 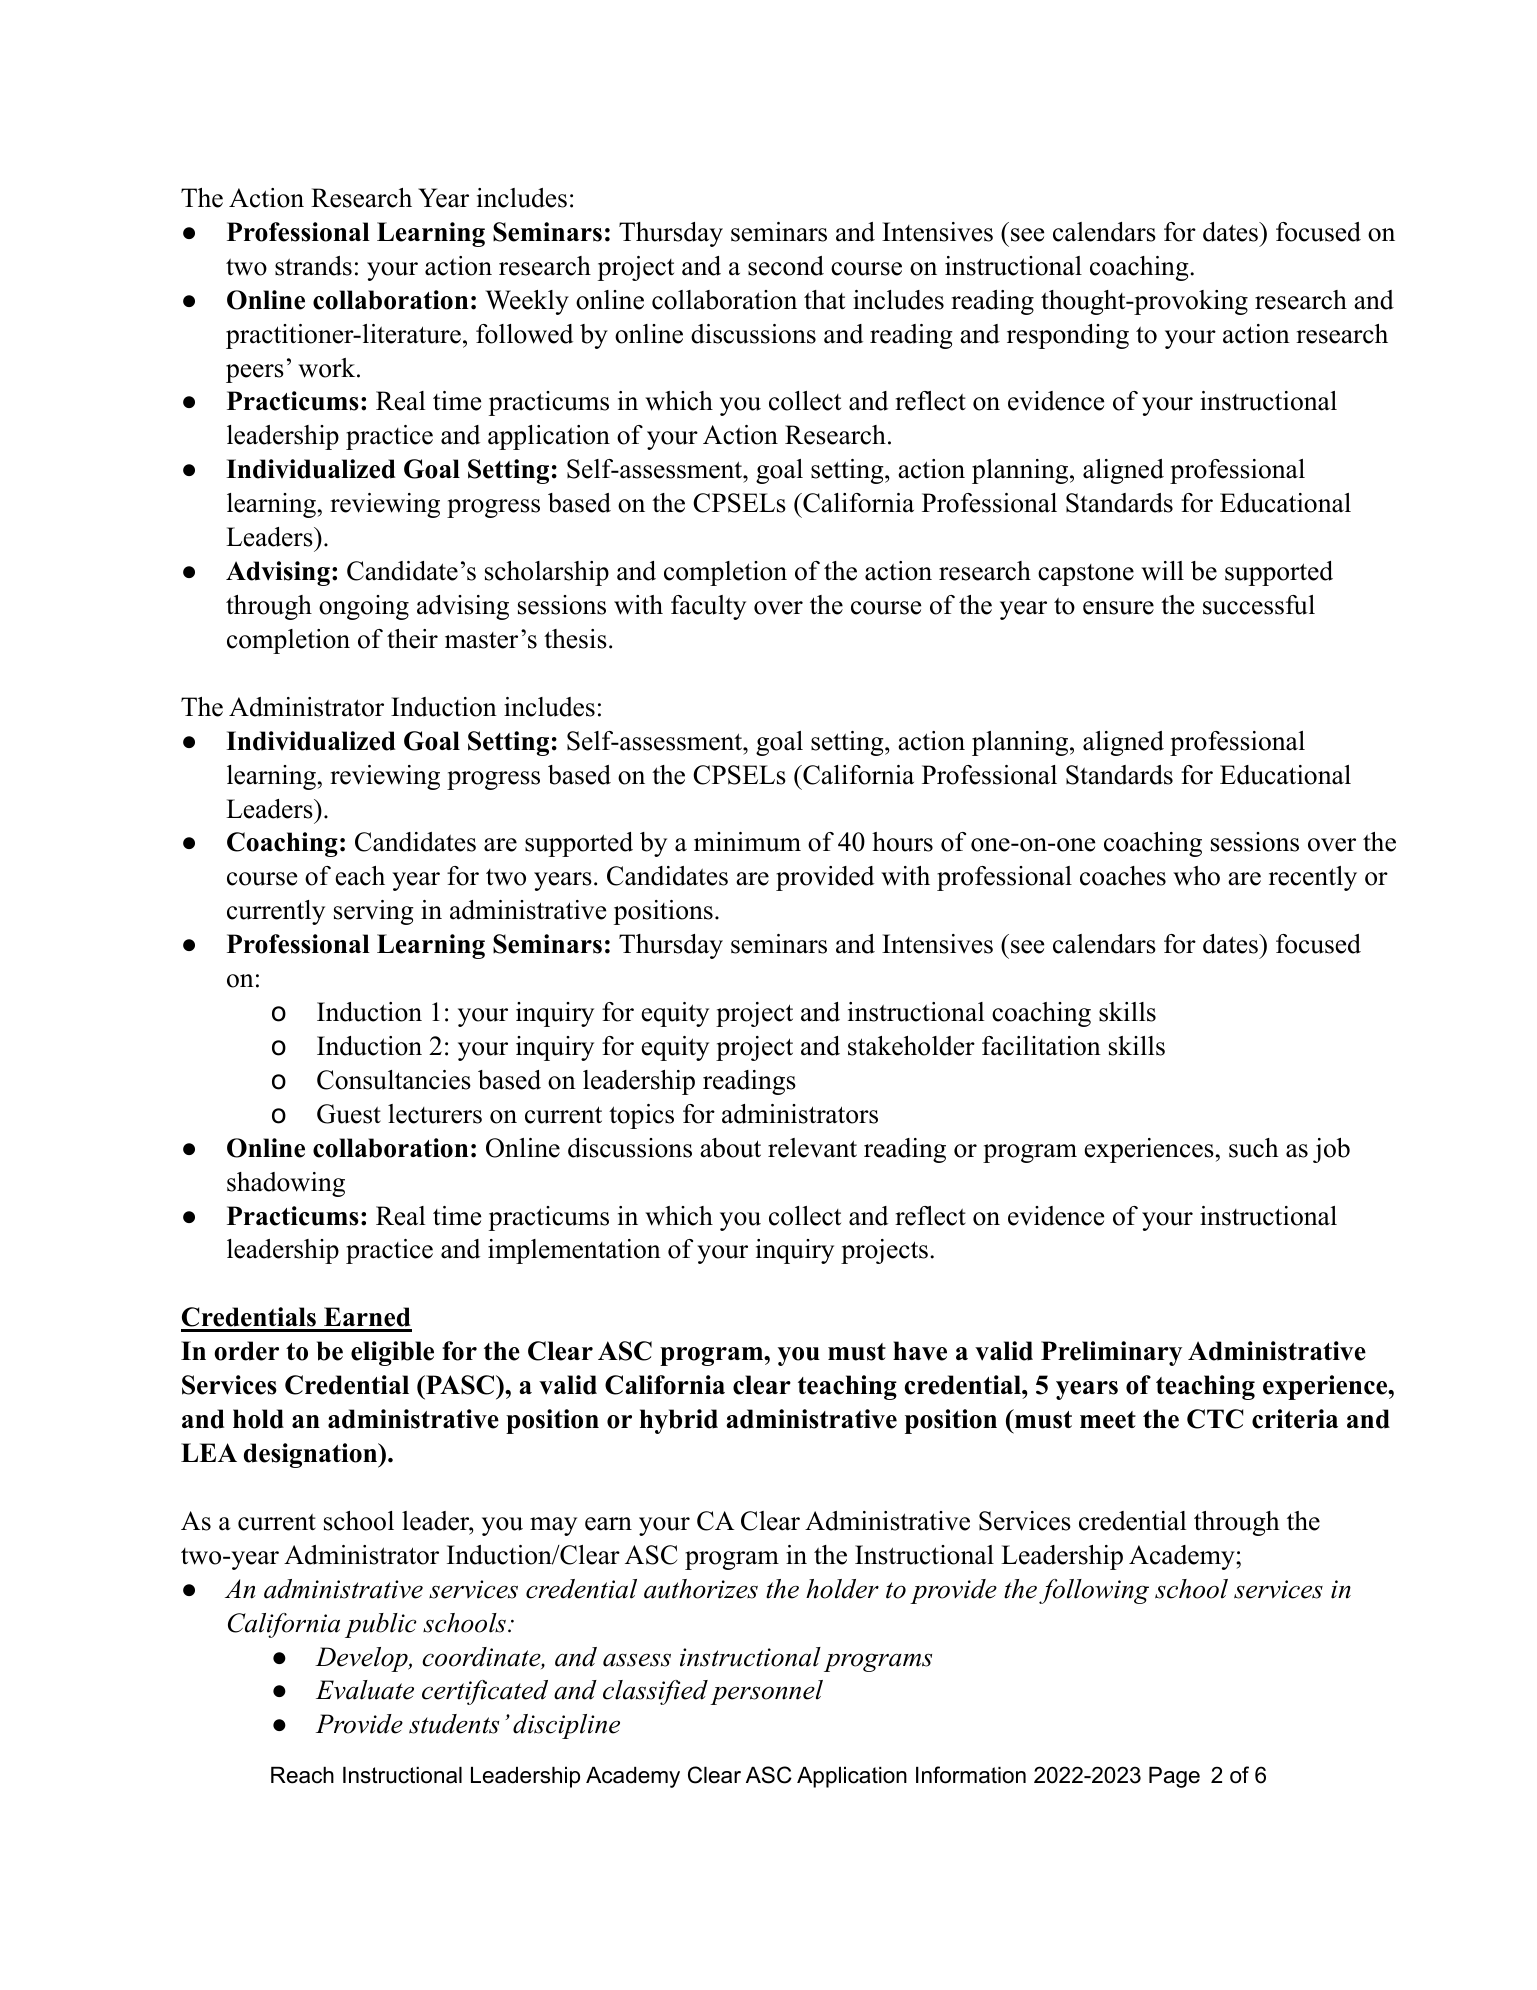 What do you see at coordinates (1041, 1046) in the document?
I see `facilitation` at bounding box center [1041, 1046].
